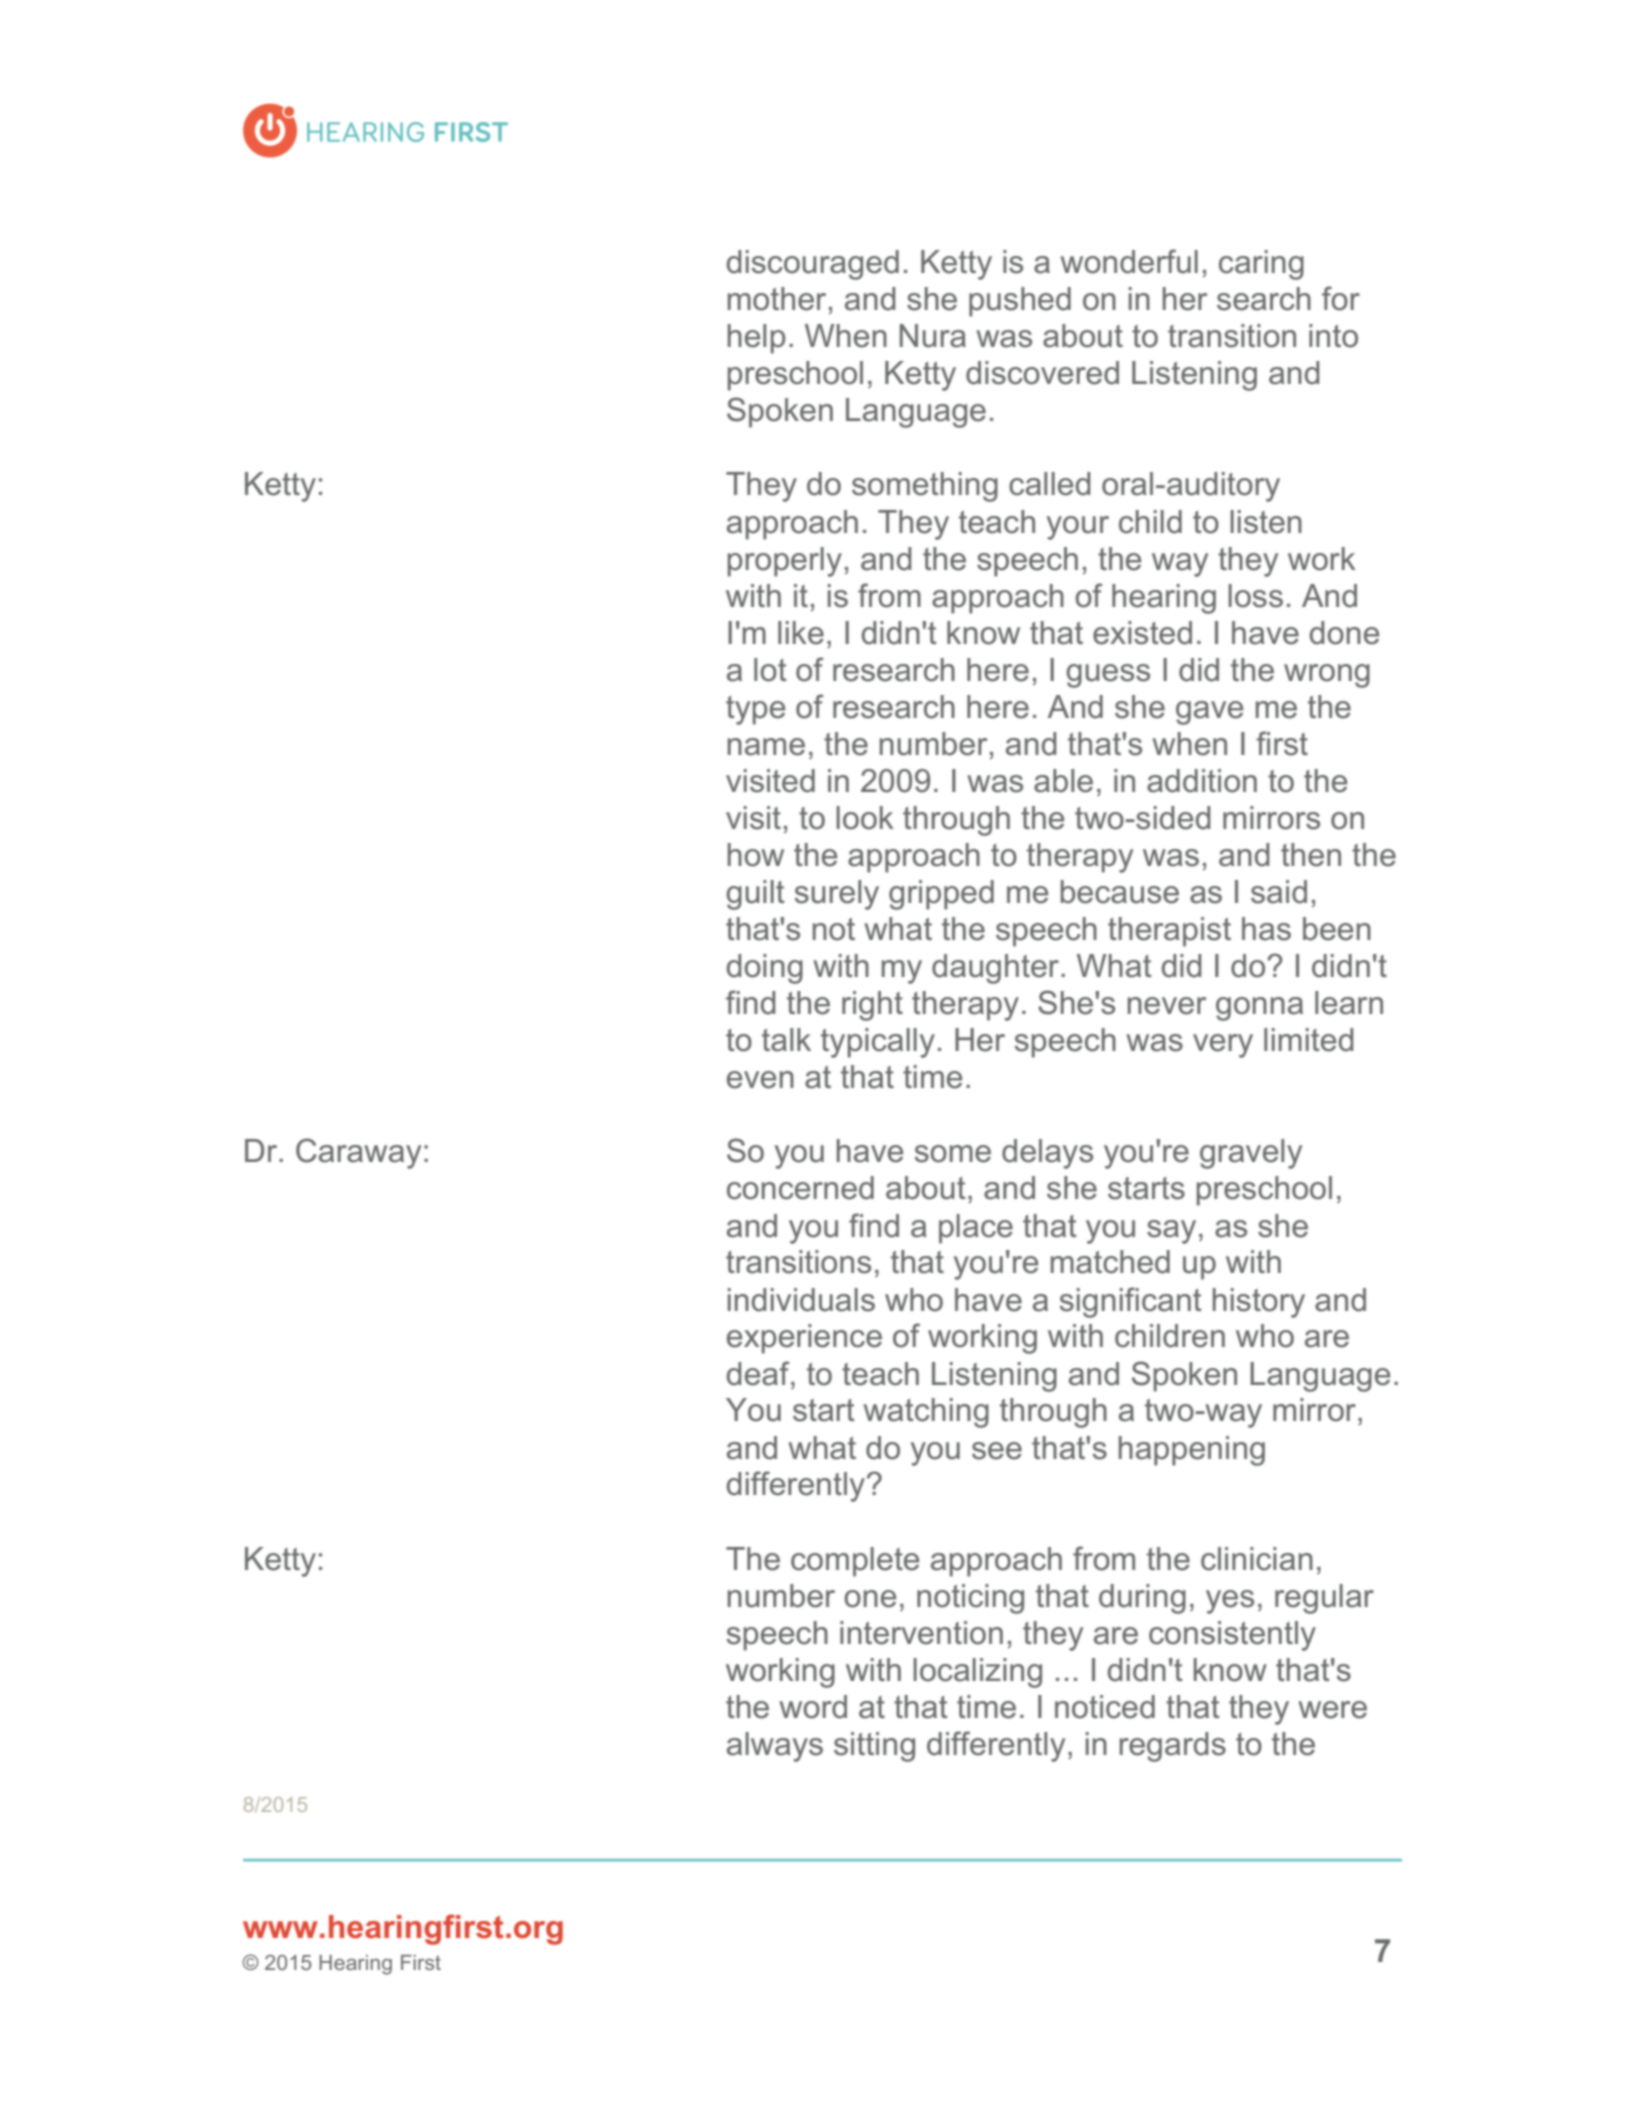 The width and height of the screenshot is (1642, 2124). I want to click on word, so click(813, 1707).
